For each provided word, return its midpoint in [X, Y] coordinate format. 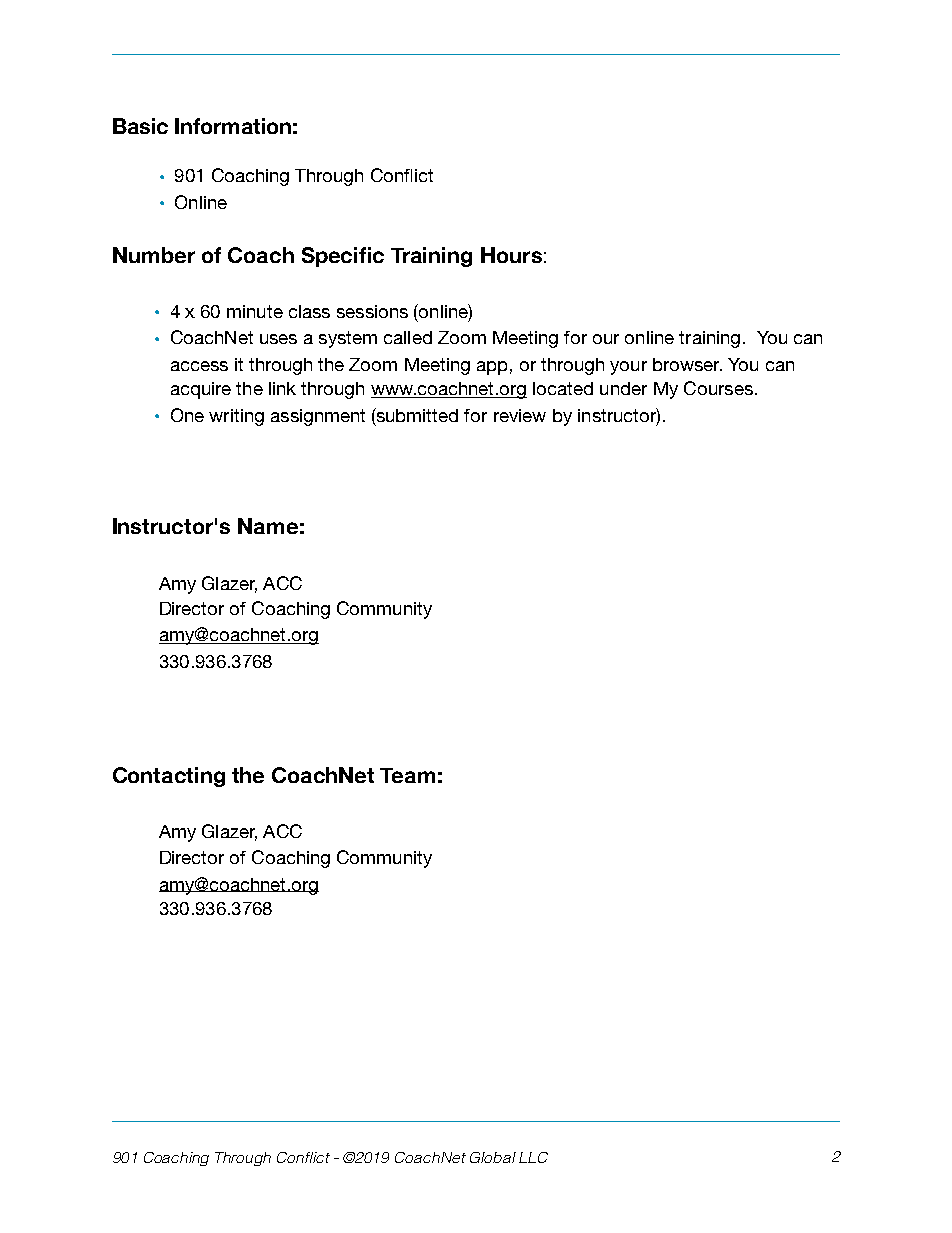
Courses [718, 388]
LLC [533, 1157]
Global [493, 1157]
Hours [511, 255]
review [520, 415]
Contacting [169, 777]
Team [407, 775]
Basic [140, 126]
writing [236, 417]
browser [687, 364]
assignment [318, 417]
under [623, 388]
